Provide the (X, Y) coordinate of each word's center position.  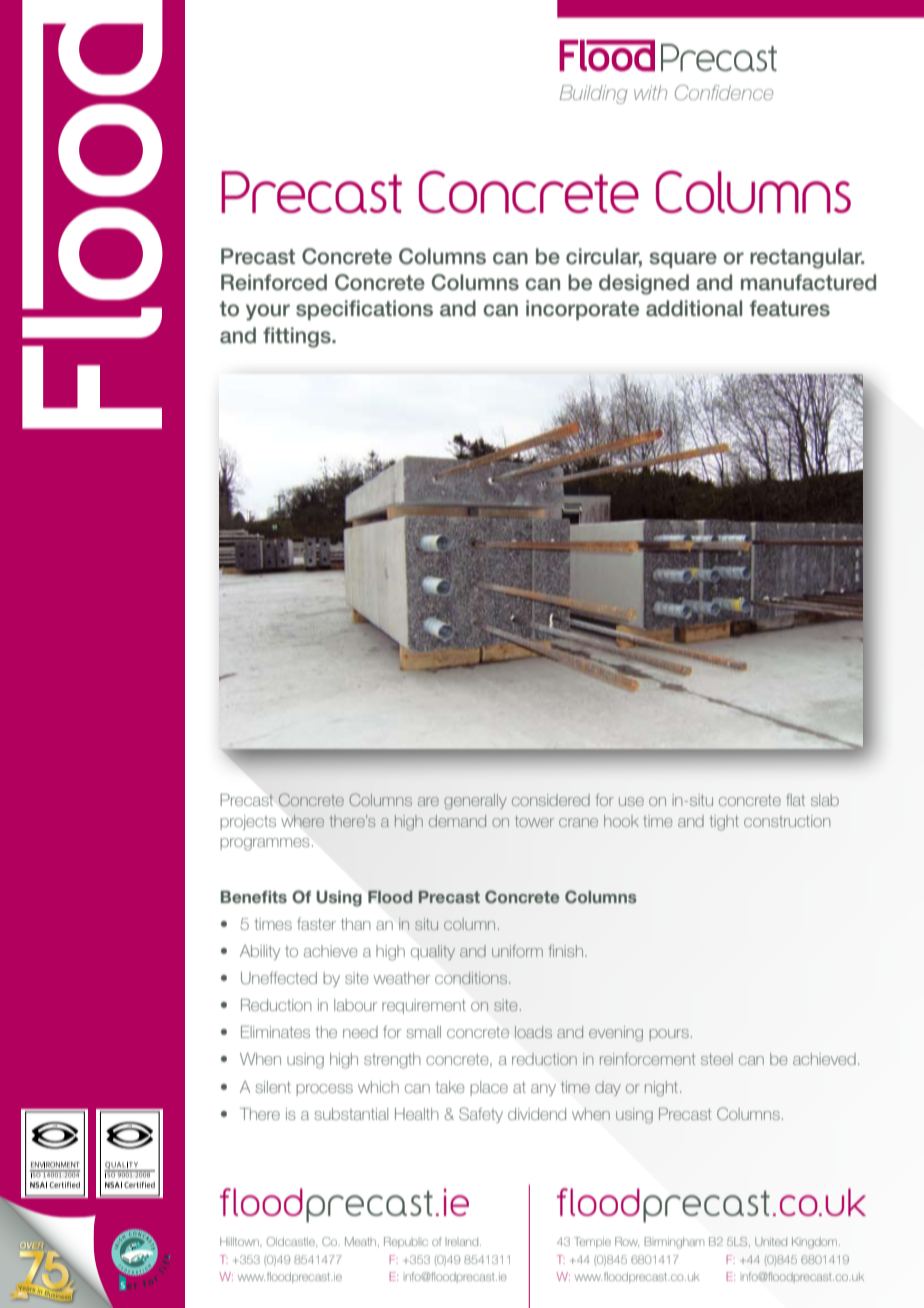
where (303, 821)
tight (724, 823)
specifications (364, 310)
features (790, 308)
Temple (592, 1242)
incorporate (582, 310)
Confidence (724, 92)
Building (594, 94)
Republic (406, 1242)
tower (534, 821)
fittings (298, 337)
